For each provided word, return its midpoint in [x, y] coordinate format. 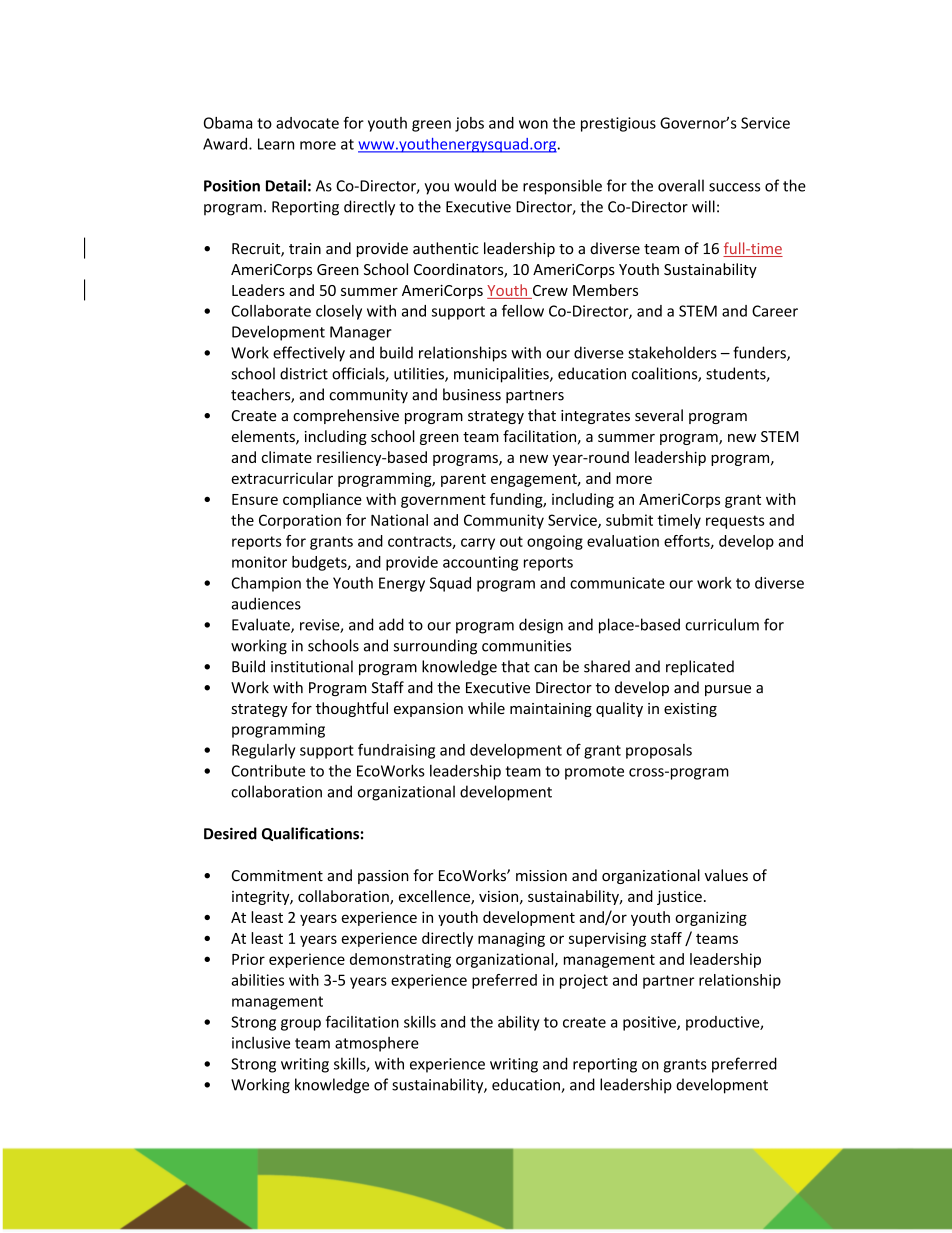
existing [690, 710]
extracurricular [282, 478]
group [301, 1025]
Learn [276, 144]
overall [681, 185]
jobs [469, 124]
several [659, 415]
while [486, 708]
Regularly [263, 751]
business [472, 394]
